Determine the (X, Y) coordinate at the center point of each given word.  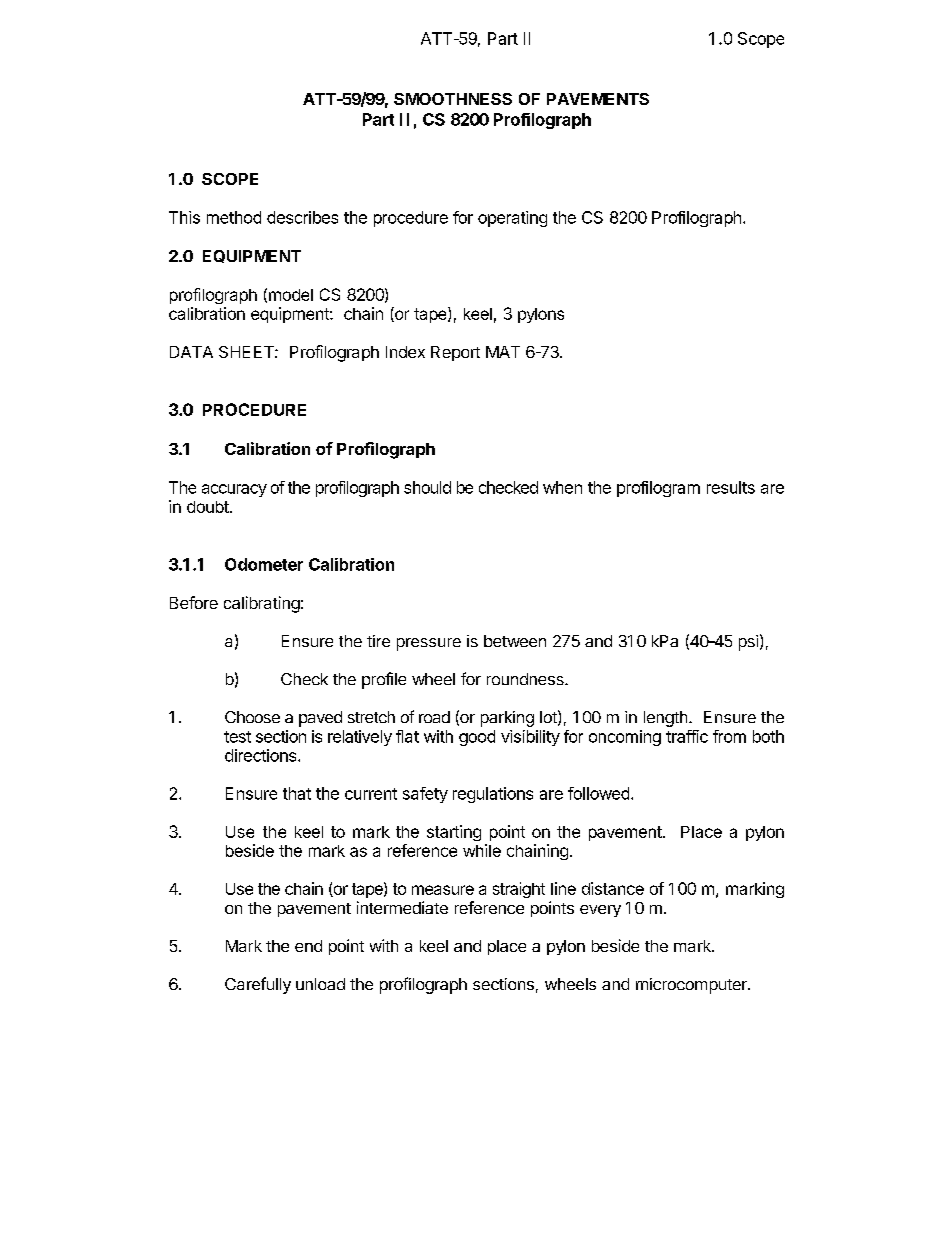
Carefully (258, 985)
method (234, 217)
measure (443, 890)
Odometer (264, 564)
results (731, 487)
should (427, 487)
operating (512, 219)
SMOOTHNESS (453, 99)
